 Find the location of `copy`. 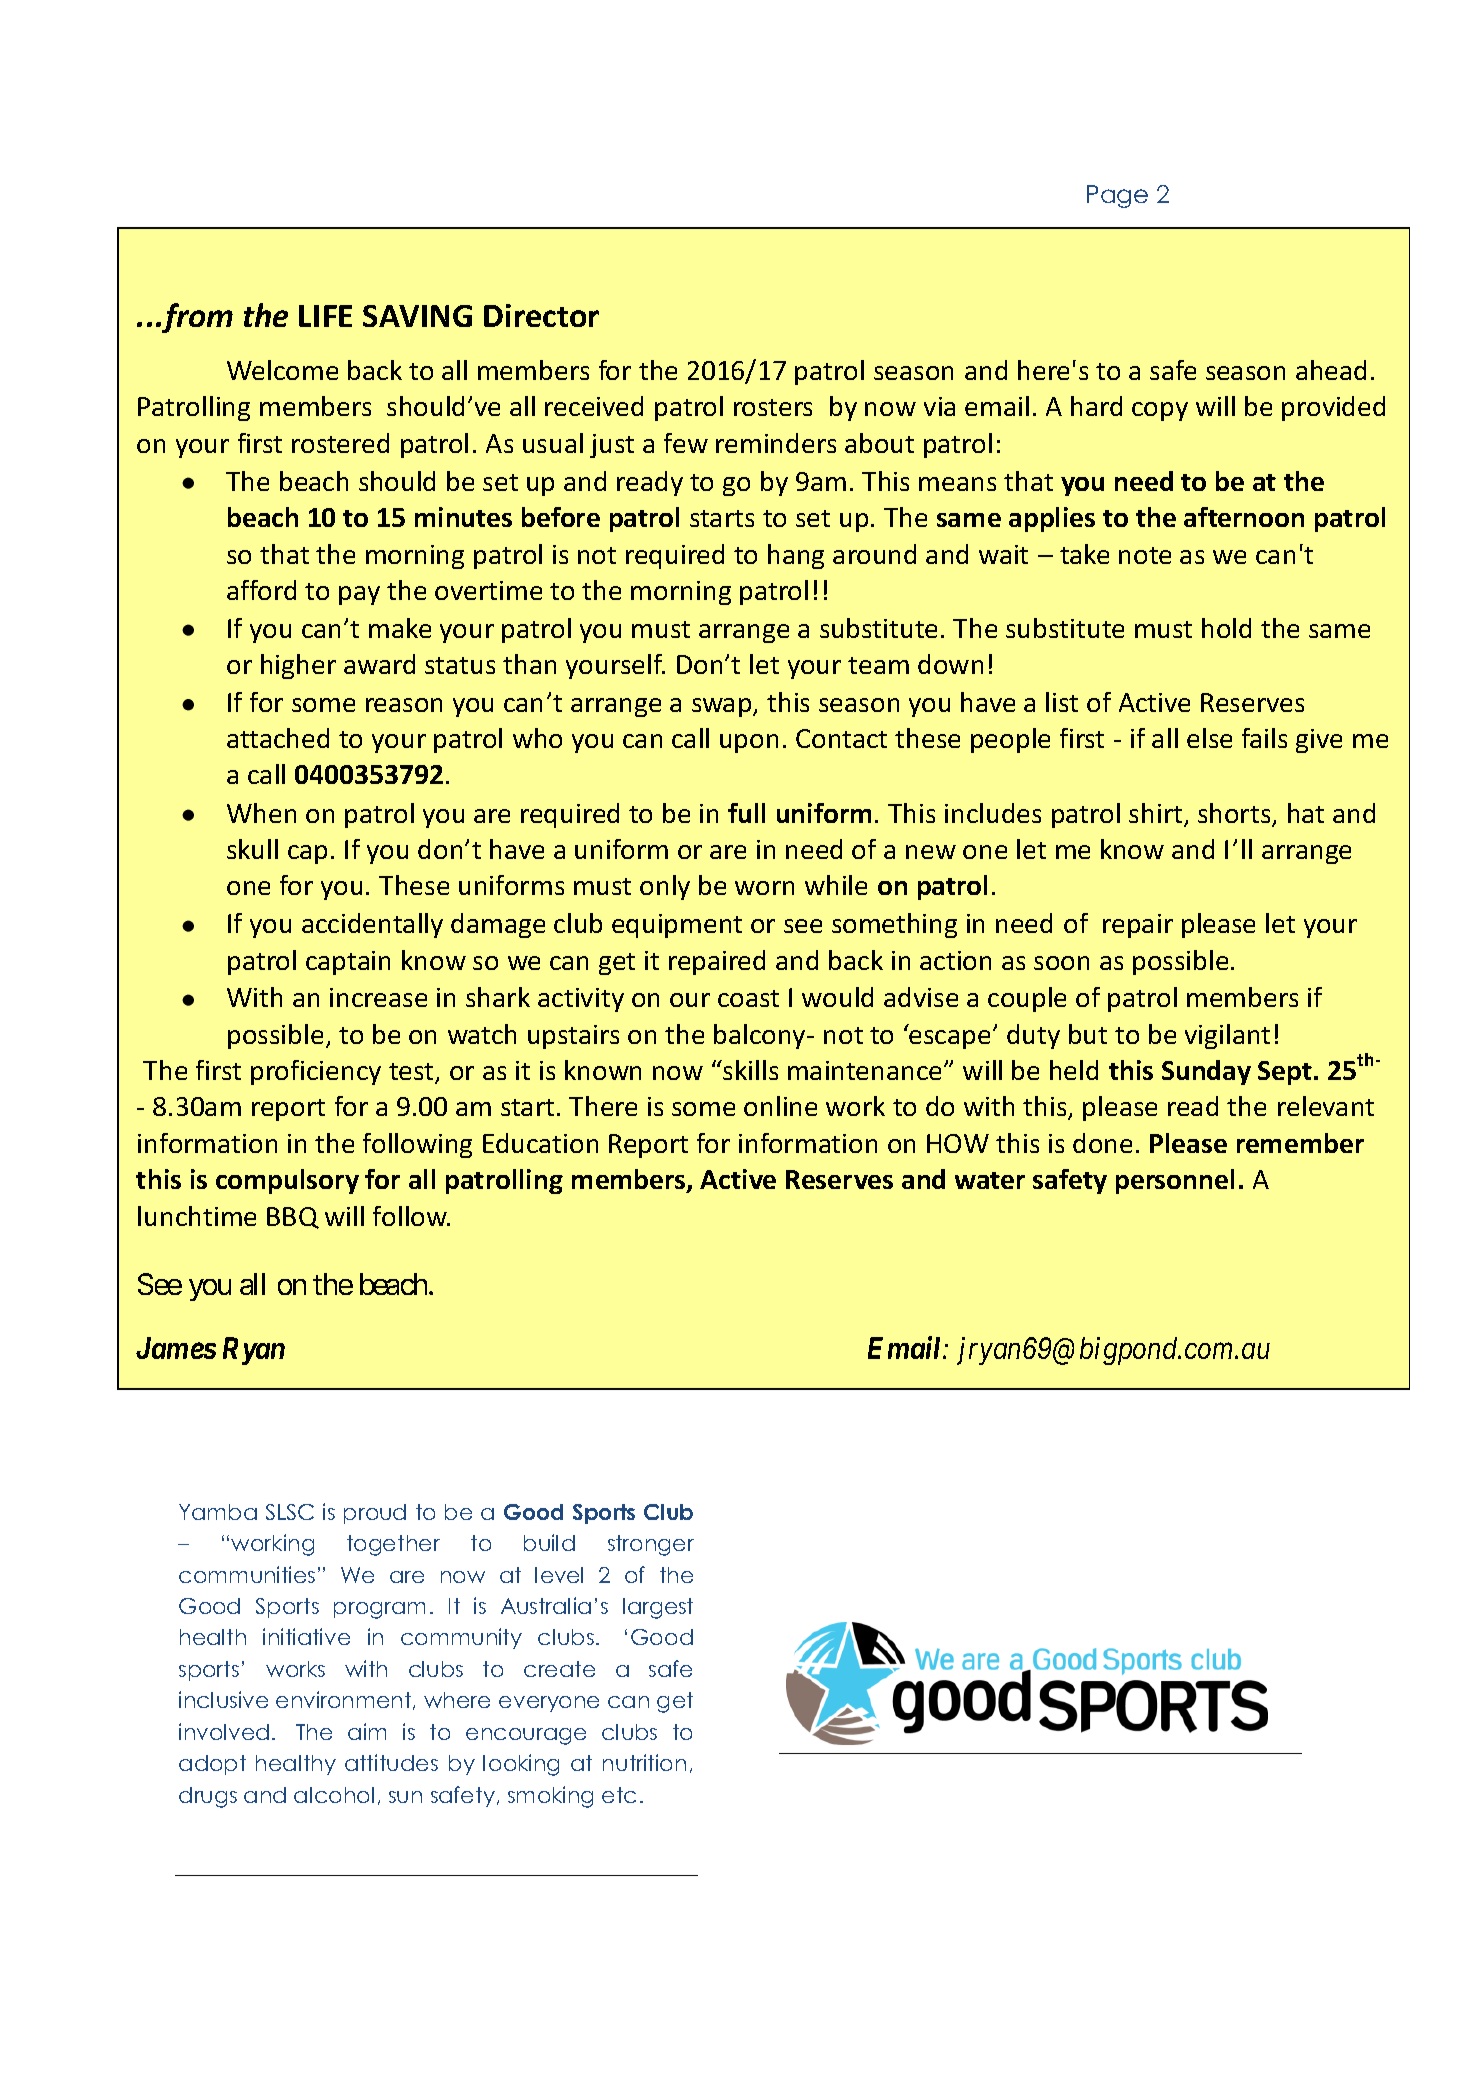

copy is located at coordinates (1160, 411).
